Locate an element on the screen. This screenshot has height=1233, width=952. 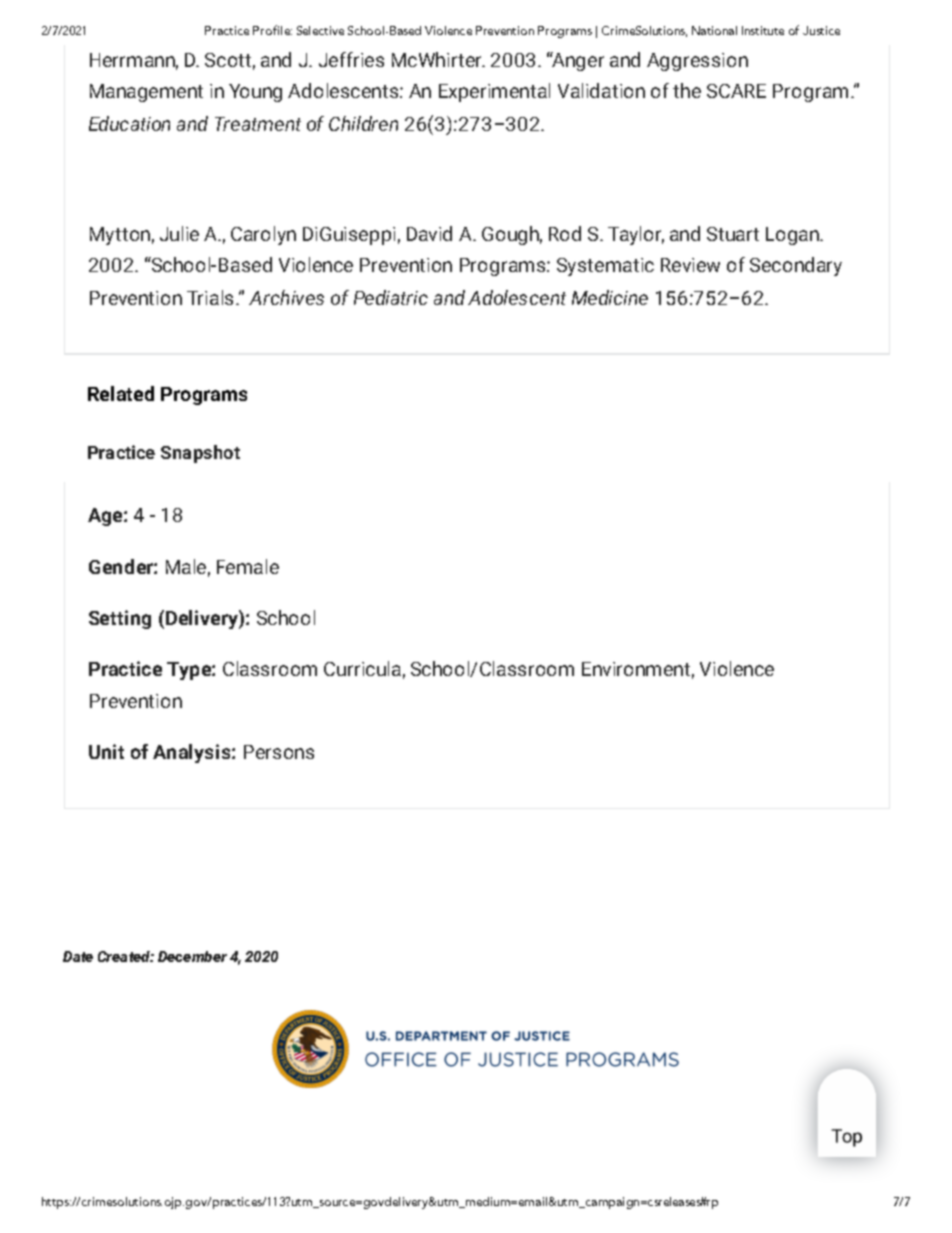
Experimental is located at coordinates (494, 92).
